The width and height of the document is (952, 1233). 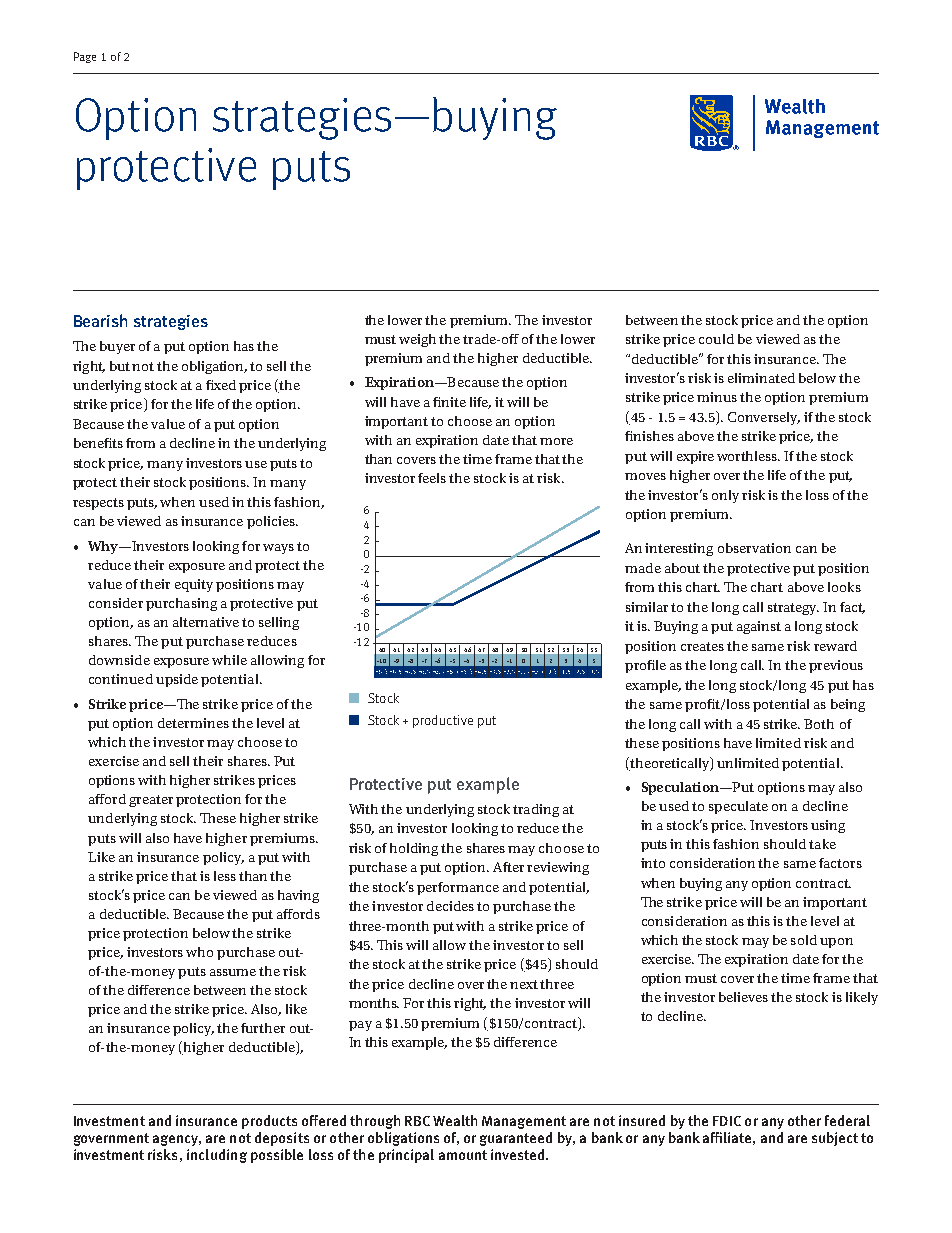 What do you see at coordinates (716, 339) in the document?
I see `could` at bounding box center [716, 339].
